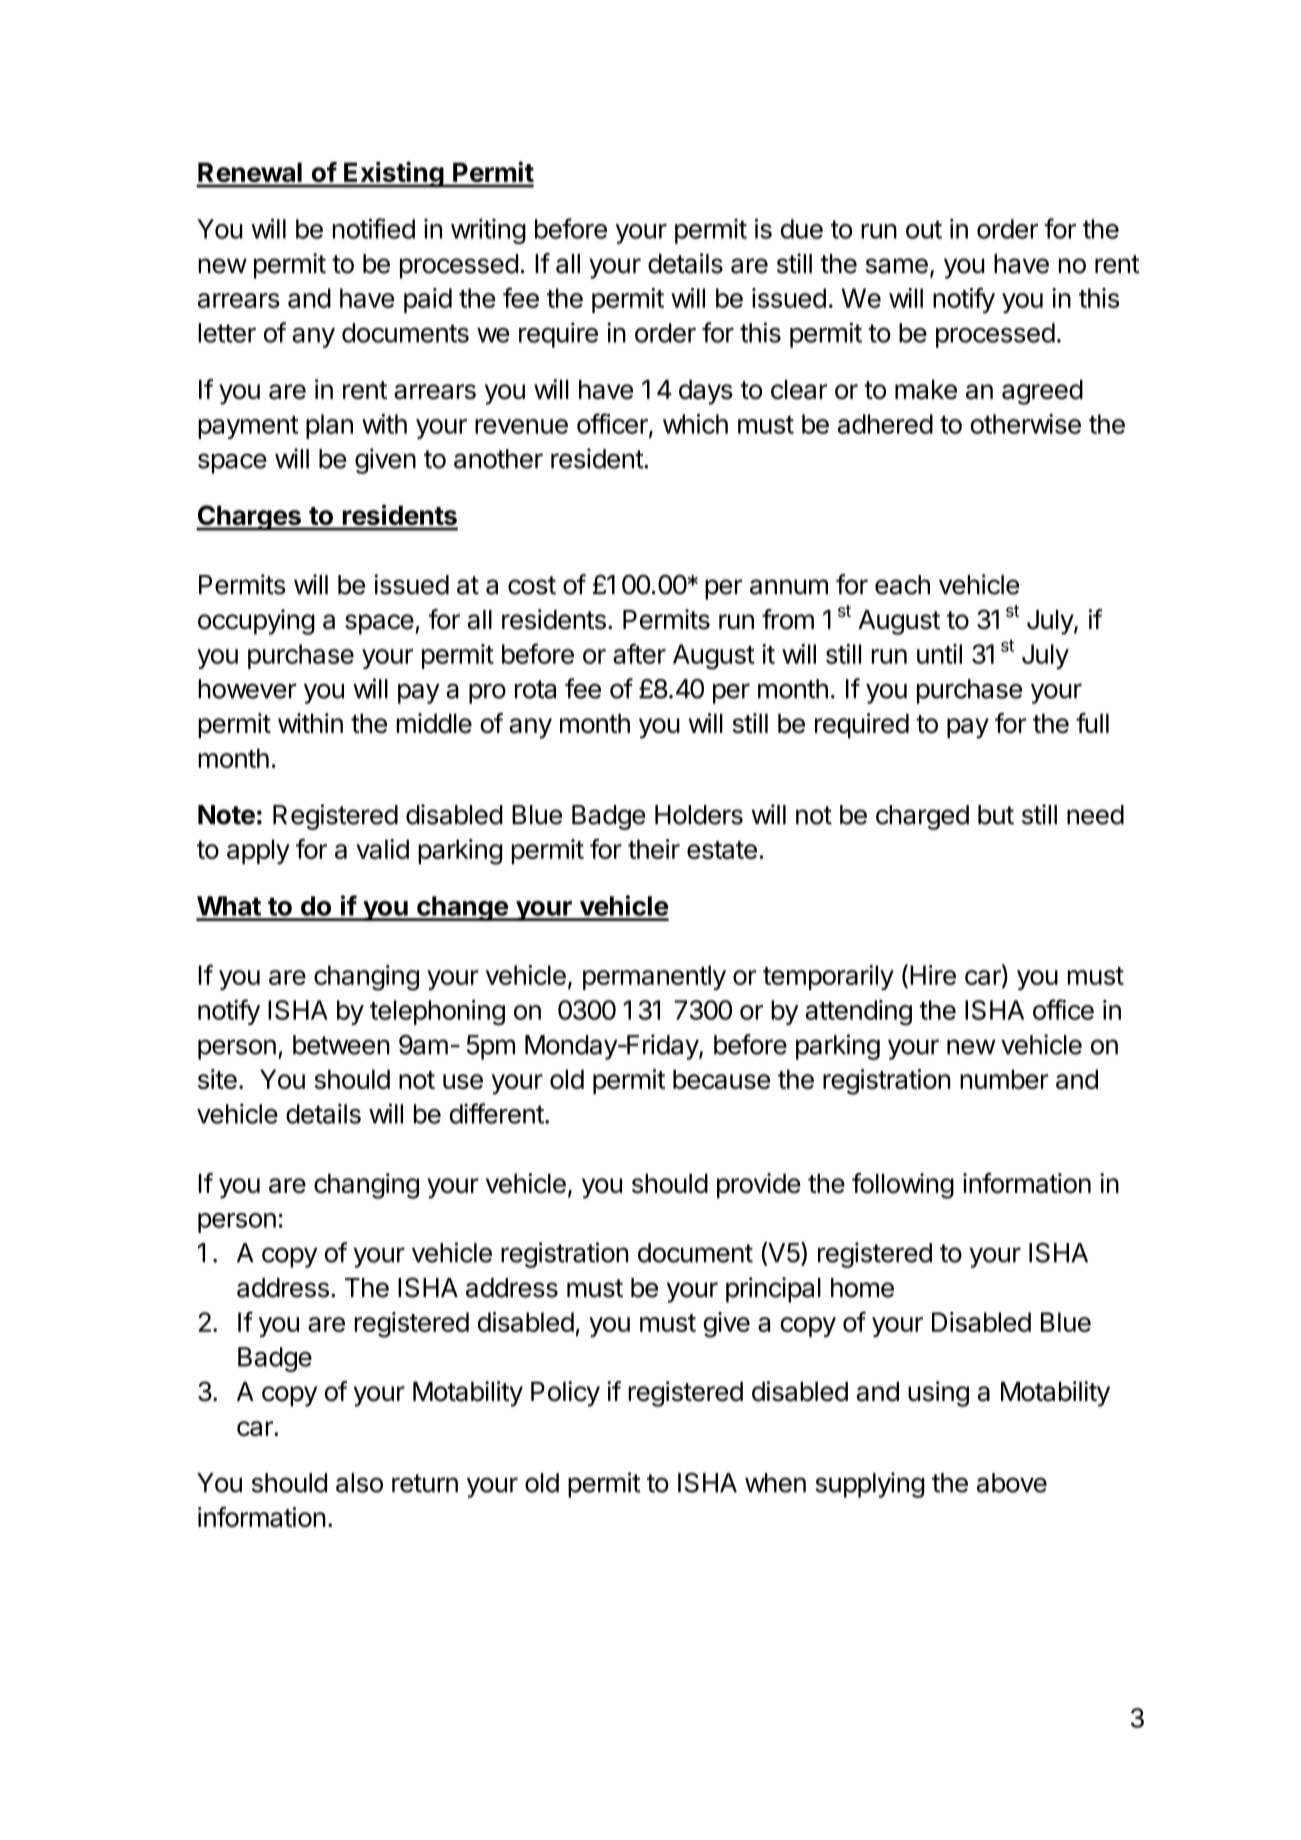  Describe the element at coordinates (382, 849) in the screenshot. I see `valid` at that location.
